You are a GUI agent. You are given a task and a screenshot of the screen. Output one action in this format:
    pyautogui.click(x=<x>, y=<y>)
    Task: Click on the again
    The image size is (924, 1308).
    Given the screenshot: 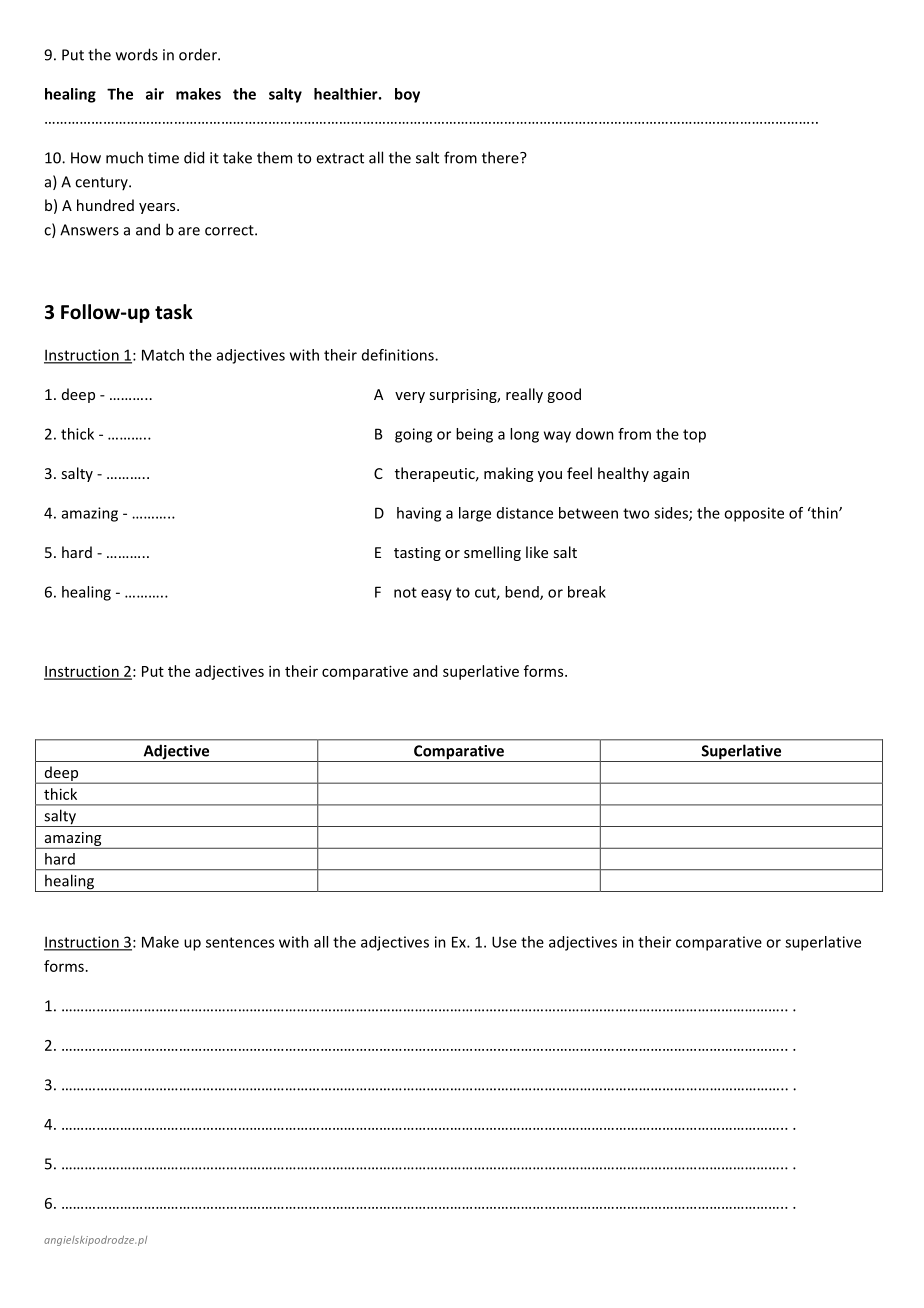 What is the action you would take?
    pyautogui.click(x=671, y=475)
